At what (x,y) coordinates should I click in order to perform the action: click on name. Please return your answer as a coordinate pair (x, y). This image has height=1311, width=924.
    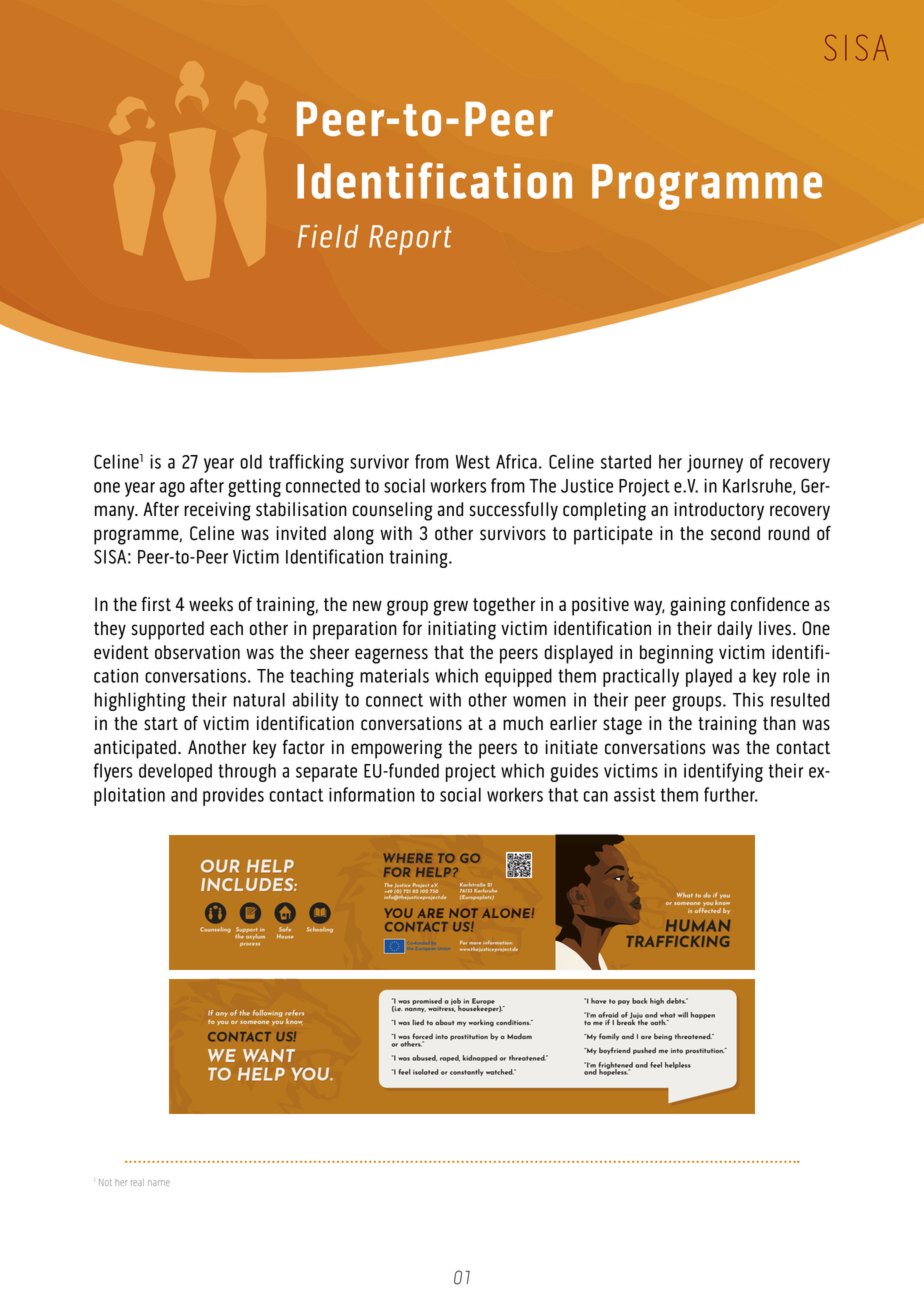
    Looking at the image, I should click on (159, 1183).
